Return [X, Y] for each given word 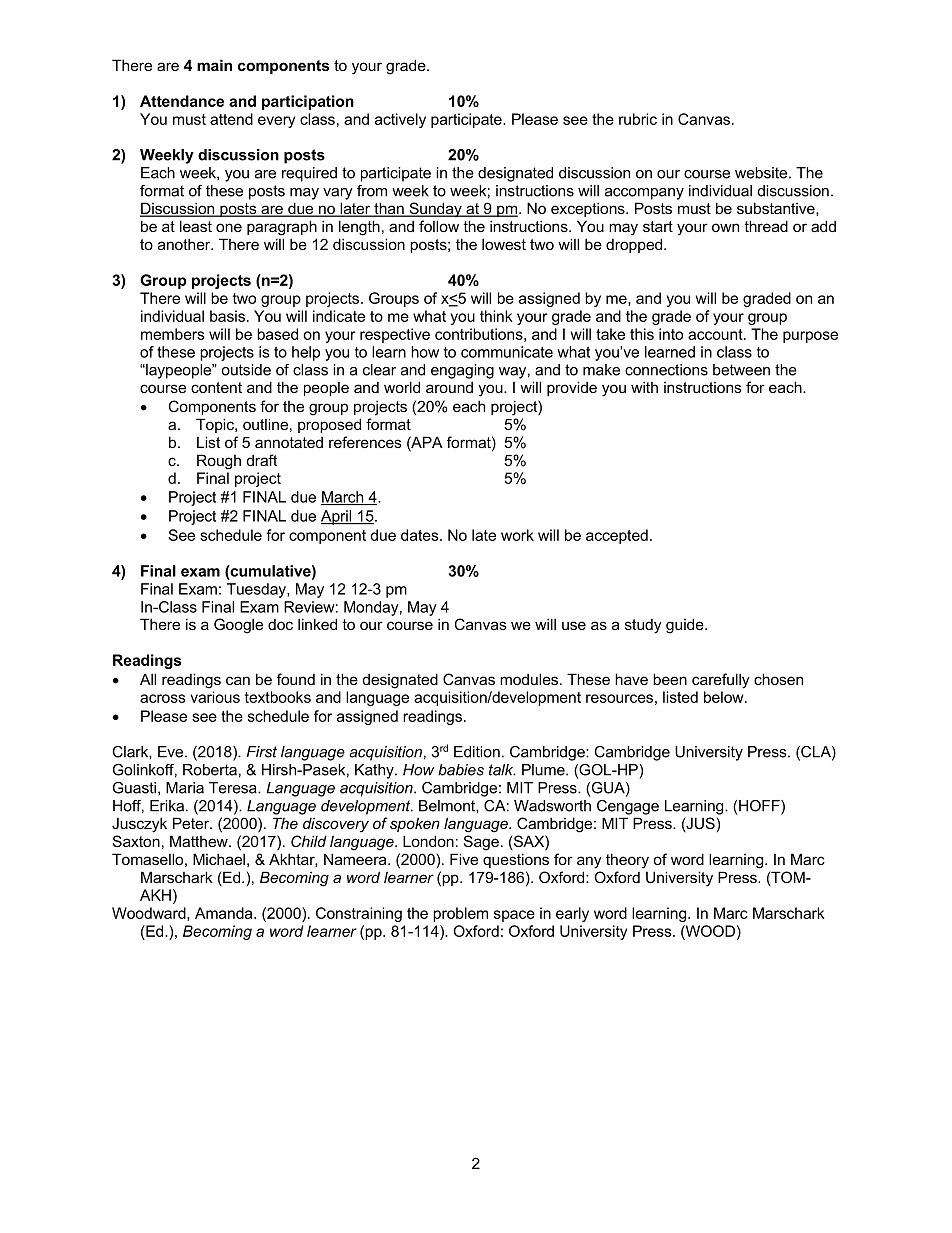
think [496, 316]
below [725, 697]
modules [529, 679]
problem [460, 914]
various [215, 697]
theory [627, 861]
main [214, 65]
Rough [219, 462]
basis [227, 316]
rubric [638, 119]
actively [400, 120]
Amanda [225, 913]
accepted [617, 536]
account [716, 334]
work [517, 535]
